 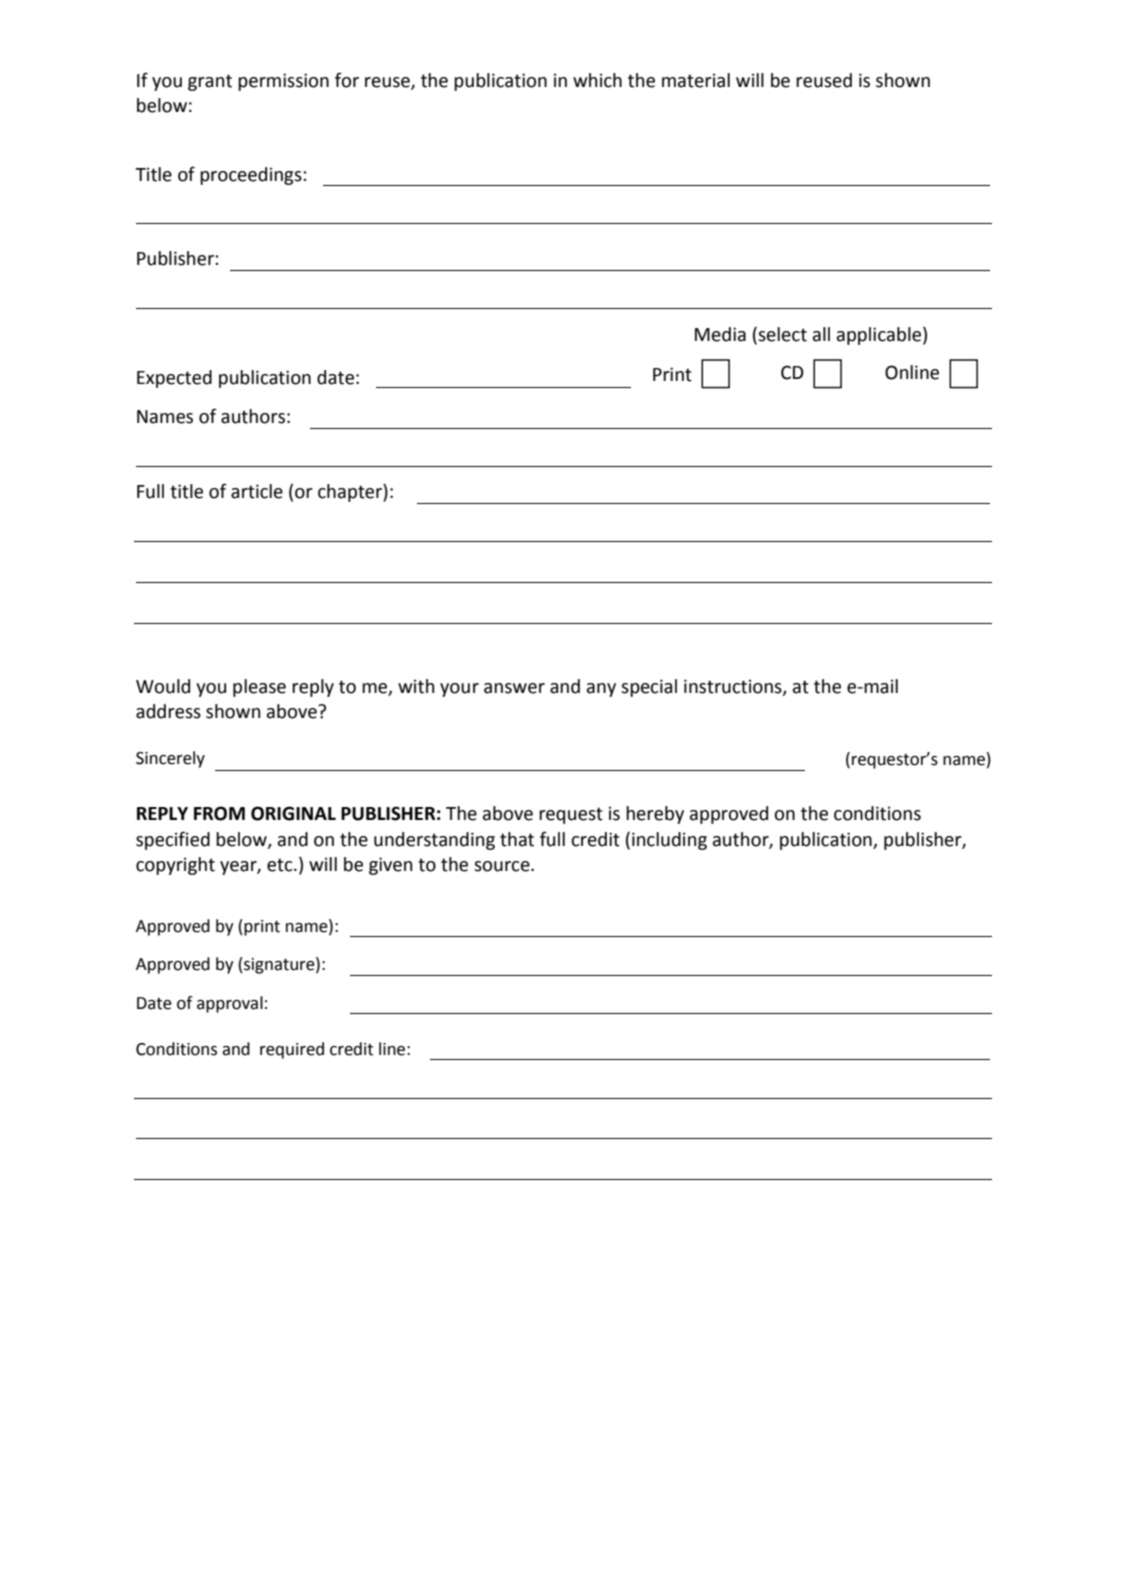 I want to click on that, so click(x=517, y=839).
